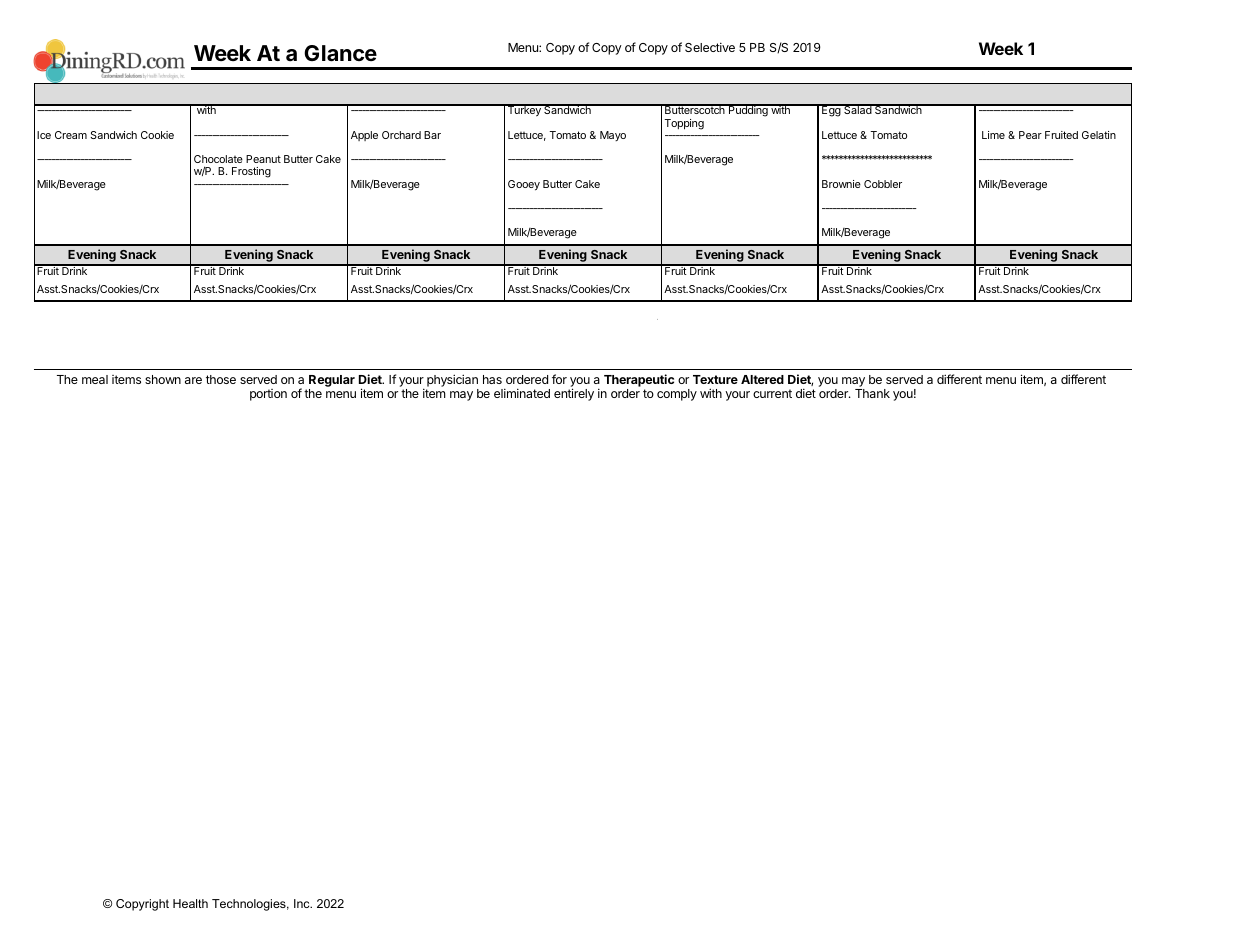  Describe the element at coordinates (872, 393) in the screenshot. I see `Thank` at that location.
